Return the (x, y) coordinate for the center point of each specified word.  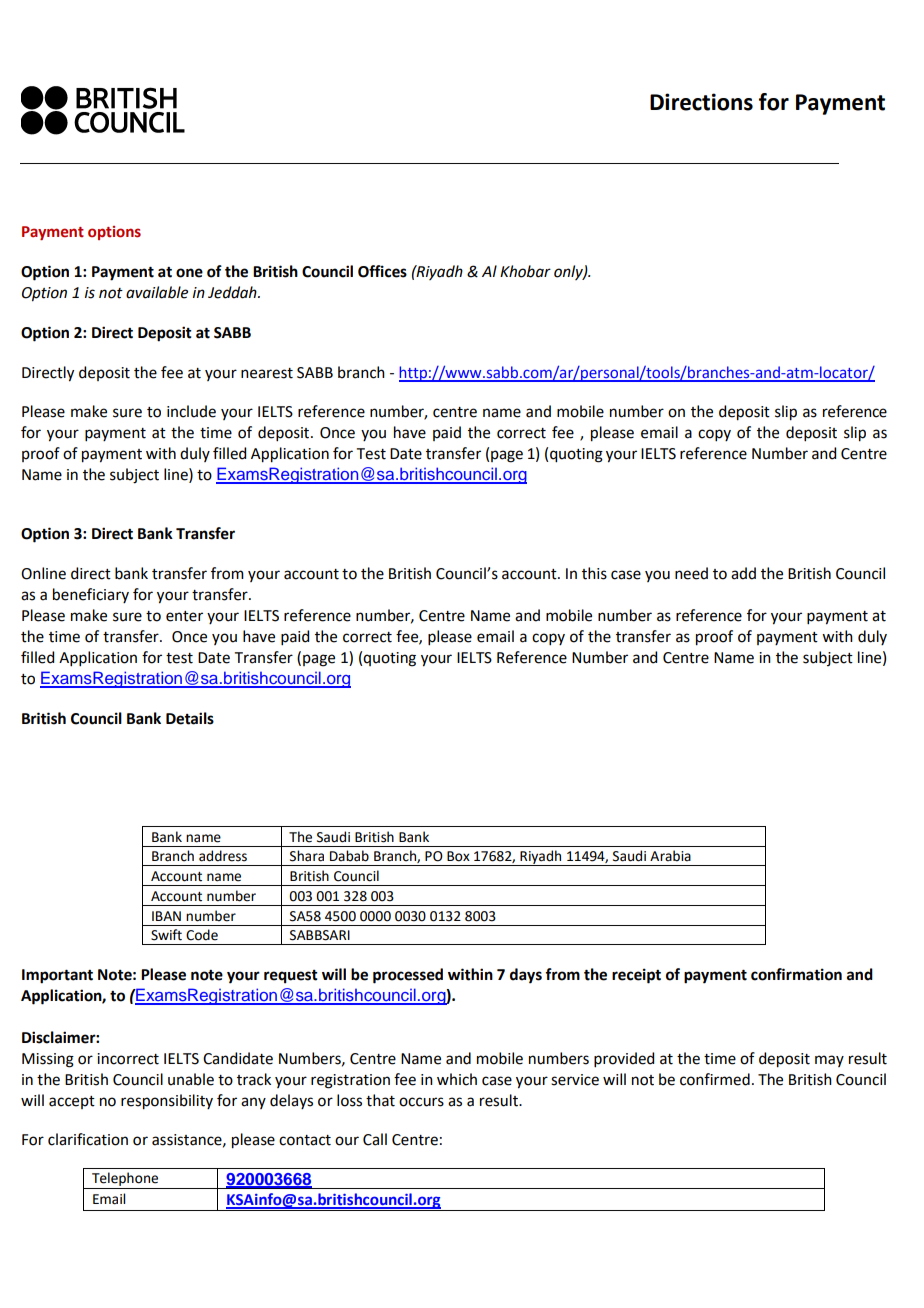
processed (408, 976)
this (594, 573)
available (157, 292)
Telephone (125, 1180)
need (691, 573)
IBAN (166, 916)
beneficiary (91, 595)
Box (458, 856)
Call (375, 1139)
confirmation (796, 974)
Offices (382, 271)
